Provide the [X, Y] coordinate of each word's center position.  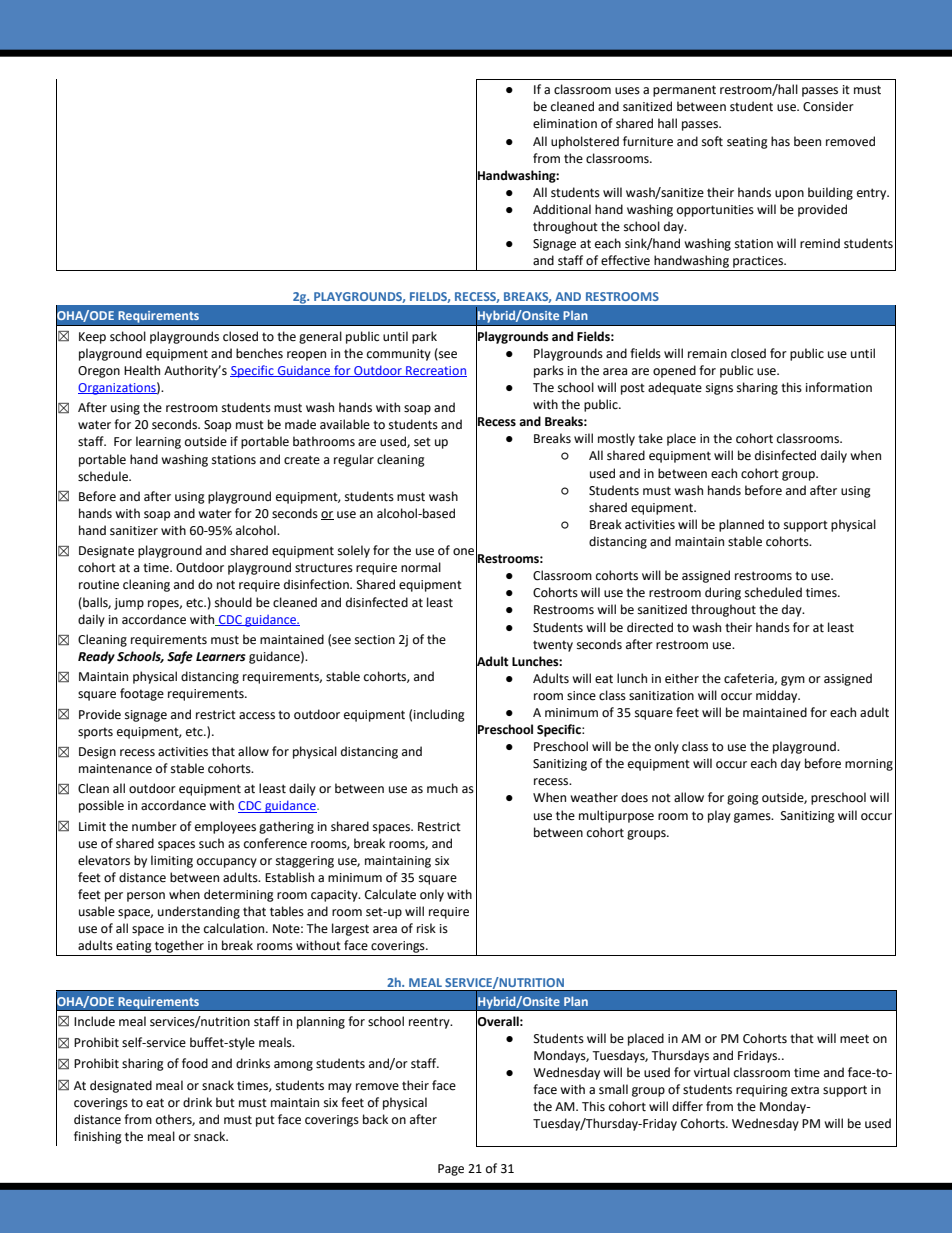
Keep [92, 338]
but [225, 1102]
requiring [762, 1091]
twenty [553, 646]
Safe [180, 657]
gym [793, 681]
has [780, 141]
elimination [565, 123]
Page [451, 1170]
